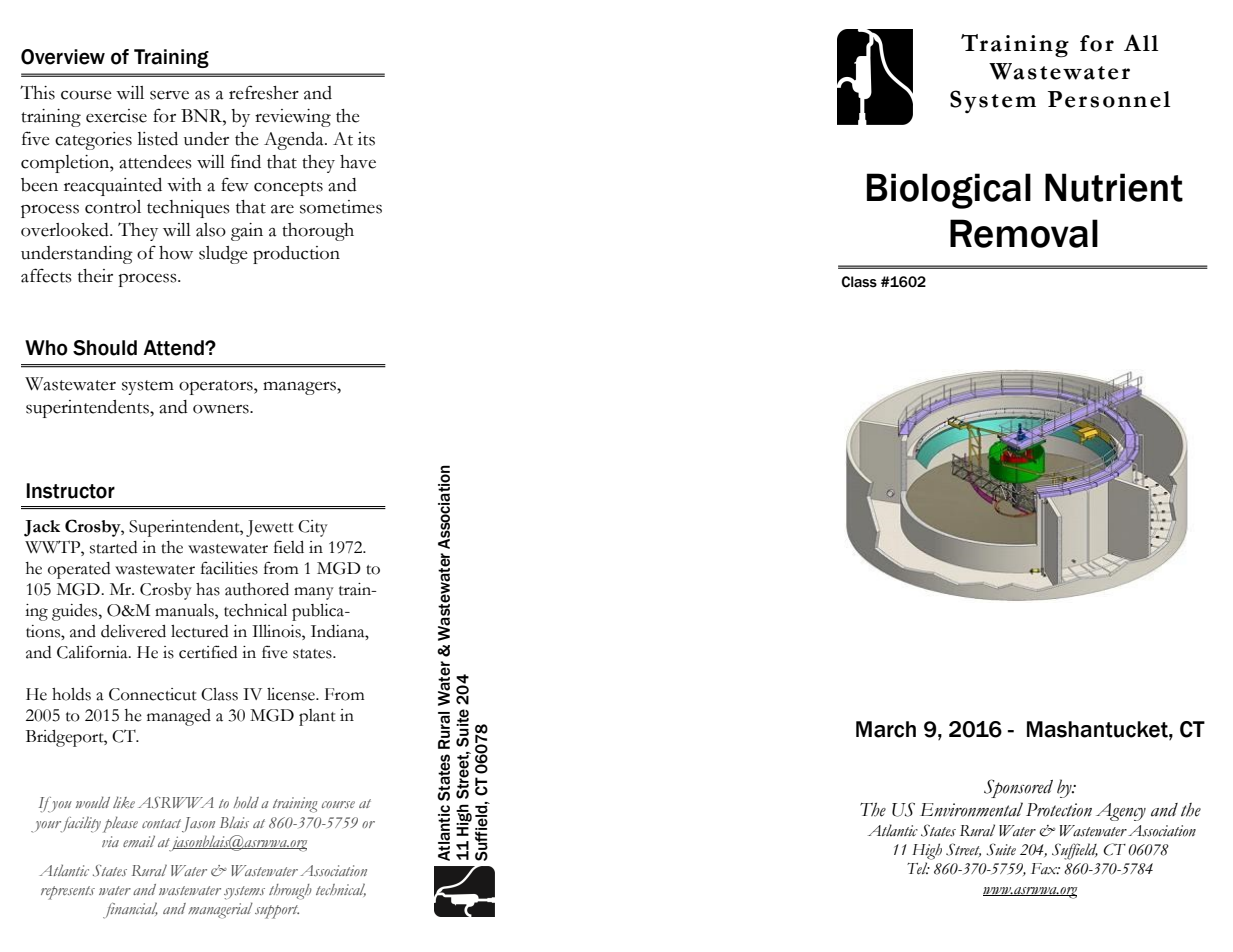 This document has height=952, width=1233. What do you see at coordinates (220, 910) in the document?
I see `managerial` at bounding box center [220, 910].
